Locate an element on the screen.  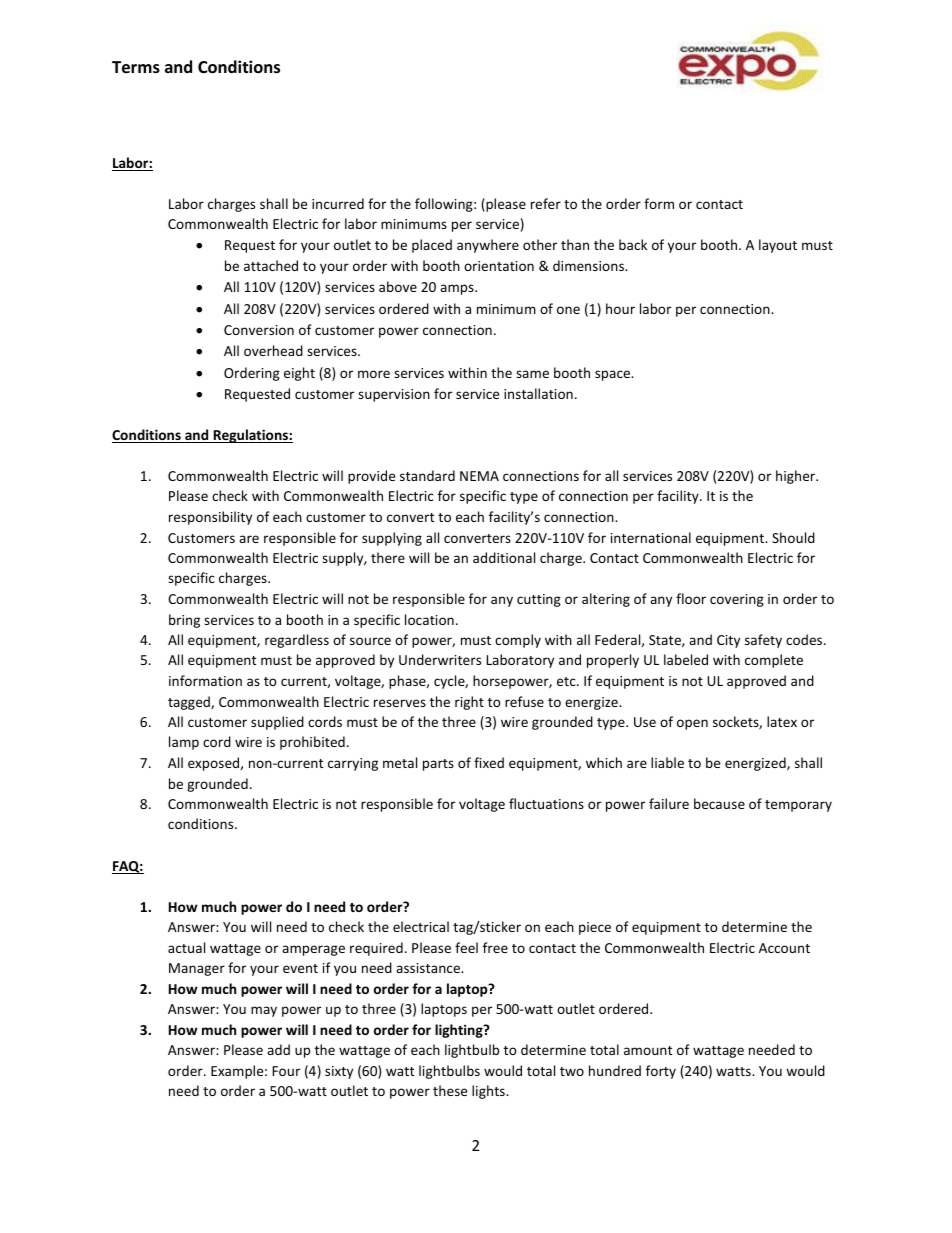
Four is located at coordinates (286, 1071).
